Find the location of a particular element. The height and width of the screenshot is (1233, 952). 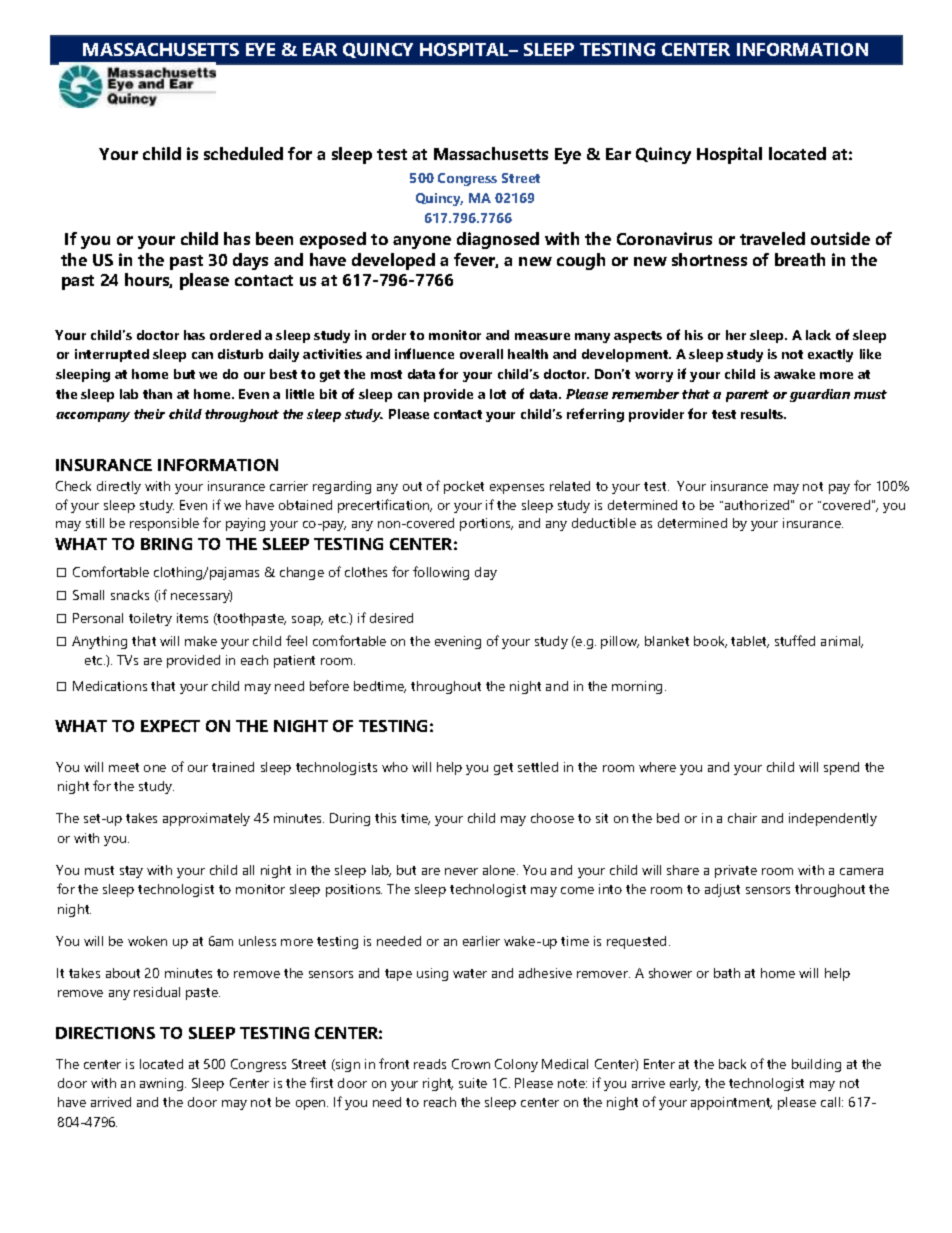

building is located at coordinates (816, 1065).
